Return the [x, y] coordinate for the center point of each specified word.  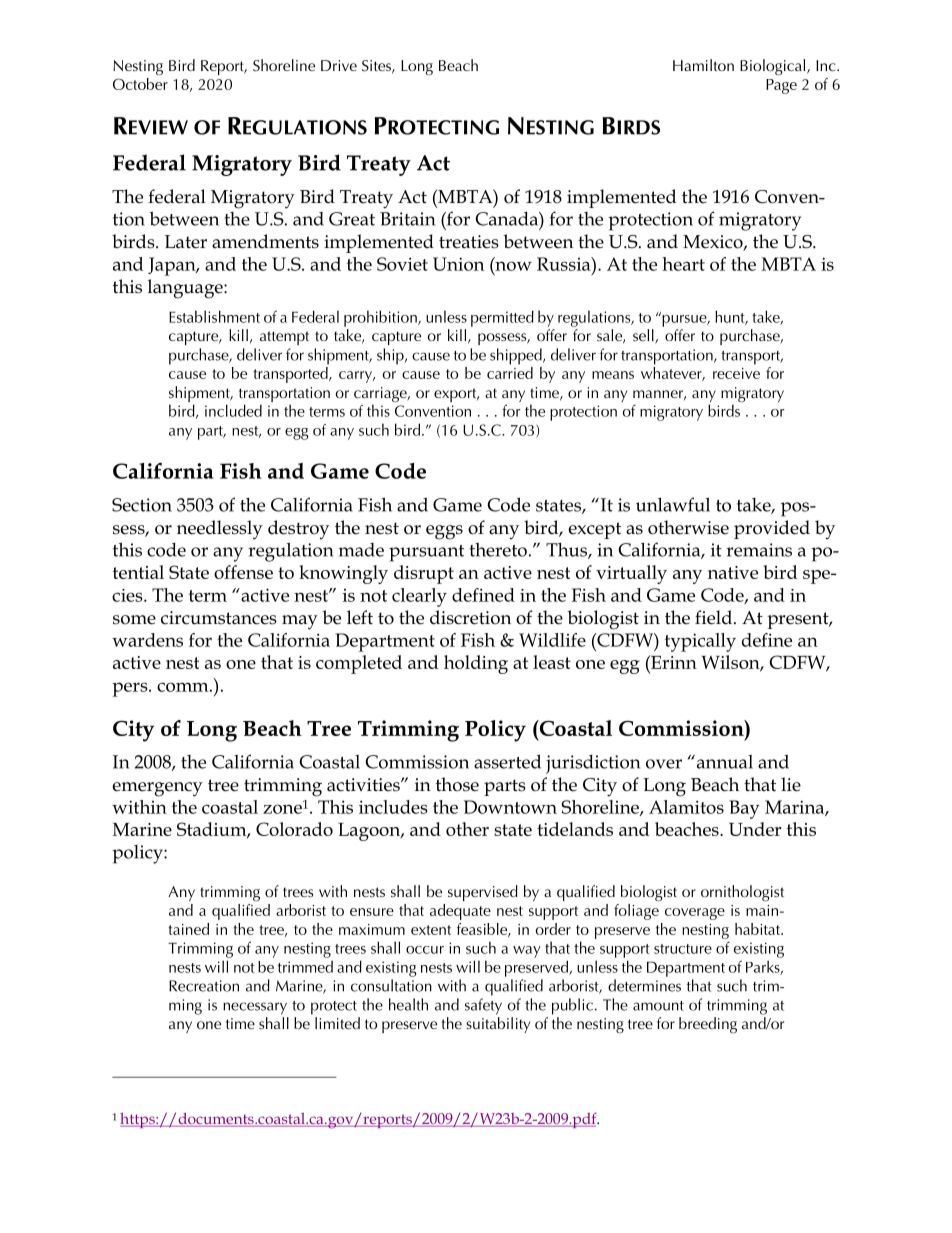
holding [476, 664]
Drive [339, 65]
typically [700, 642]
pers [131, 689]
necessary [255, 1008]
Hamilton [703, 65]
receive [736, 373]
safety [483, 1006]
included [233, 410]
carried [510, 373]
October [140, 84]
